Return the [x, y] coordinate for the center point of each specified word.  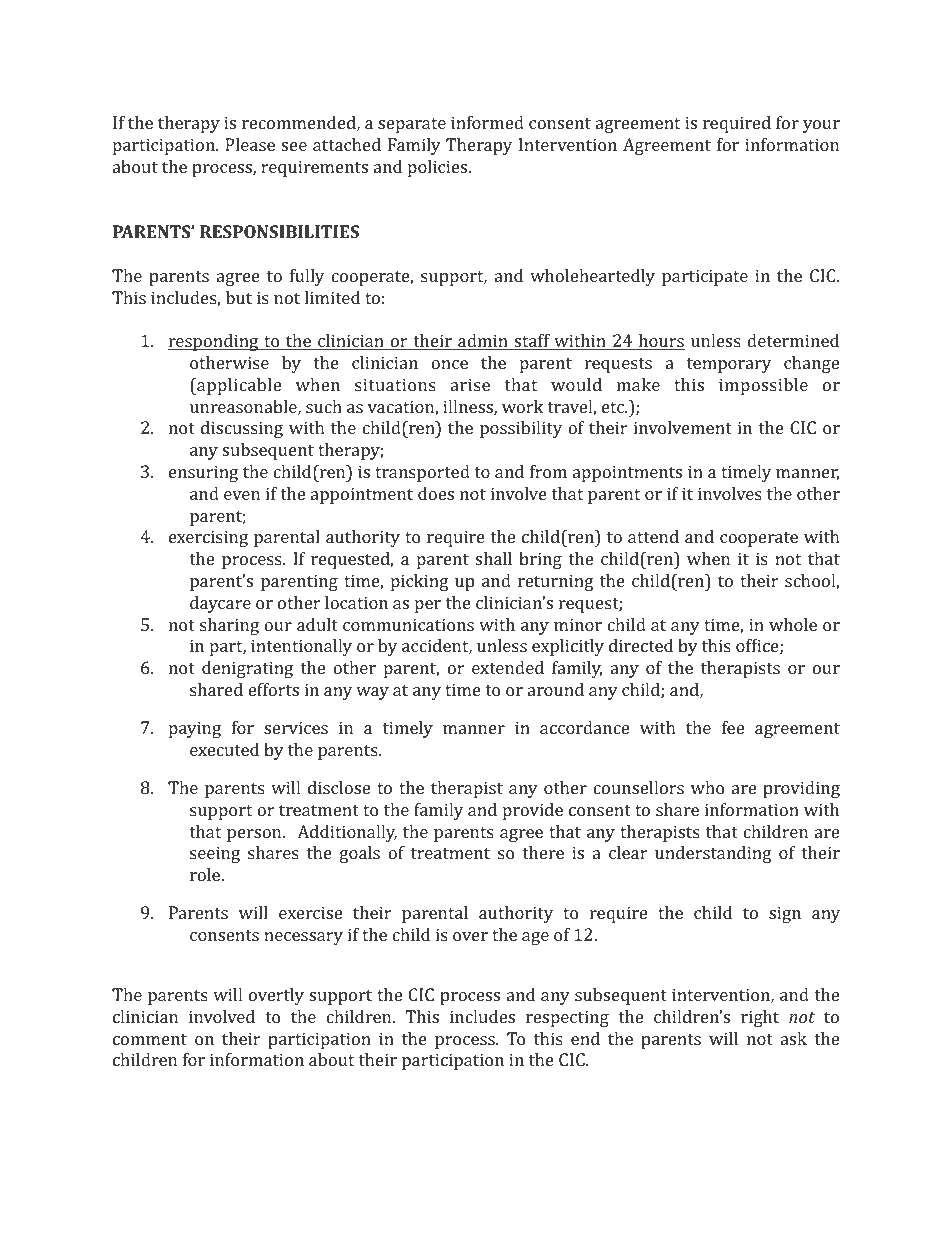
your [821, 126]
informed [487, 122]
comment [150, 1039]
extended [508, 667]
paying [195, 729]
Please [250, 144]
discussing [242, 429]
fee [733, 727]
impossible [763, 386]
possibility [521, 429]
